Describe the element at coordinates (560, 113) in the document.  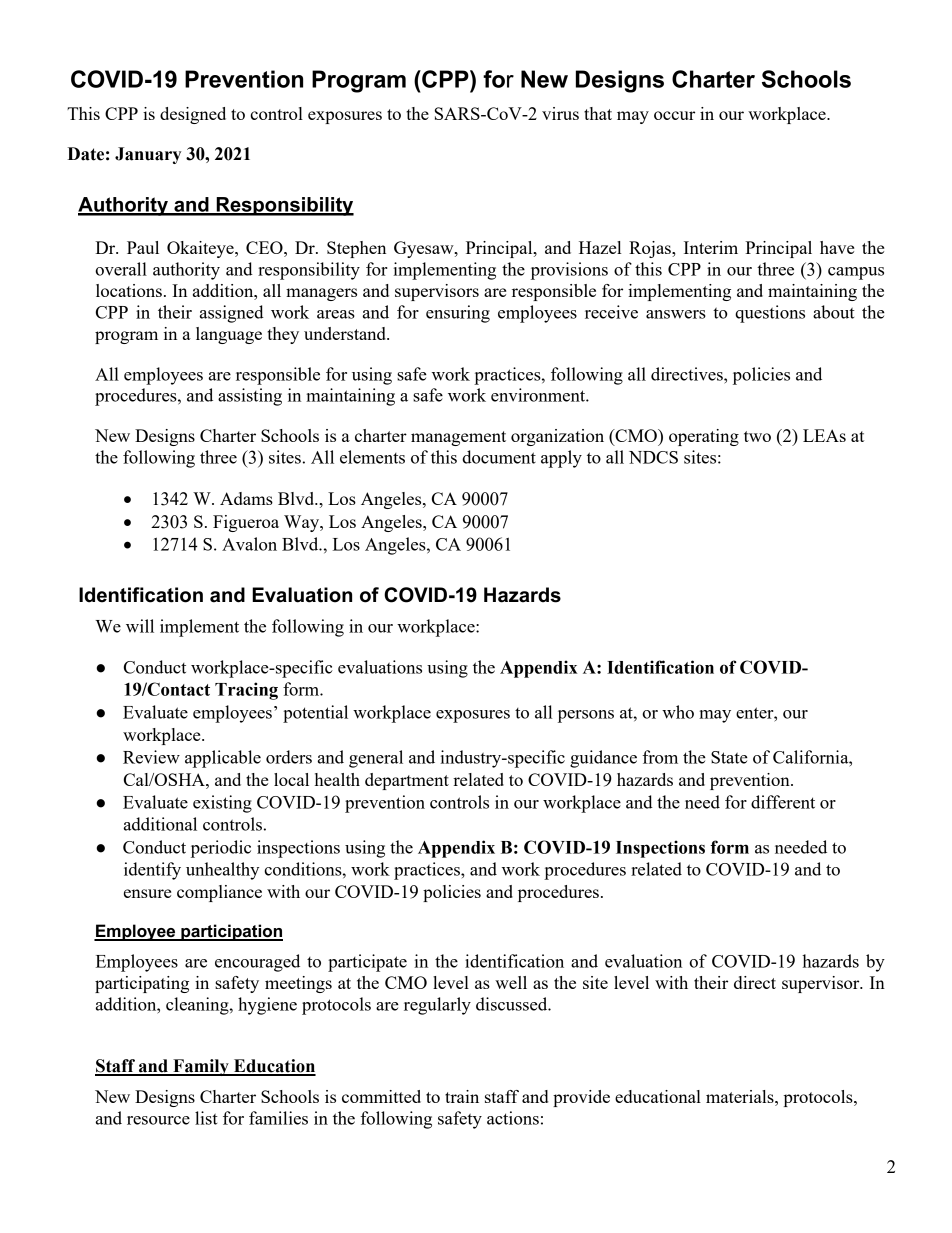
I see `virus` at that location.
